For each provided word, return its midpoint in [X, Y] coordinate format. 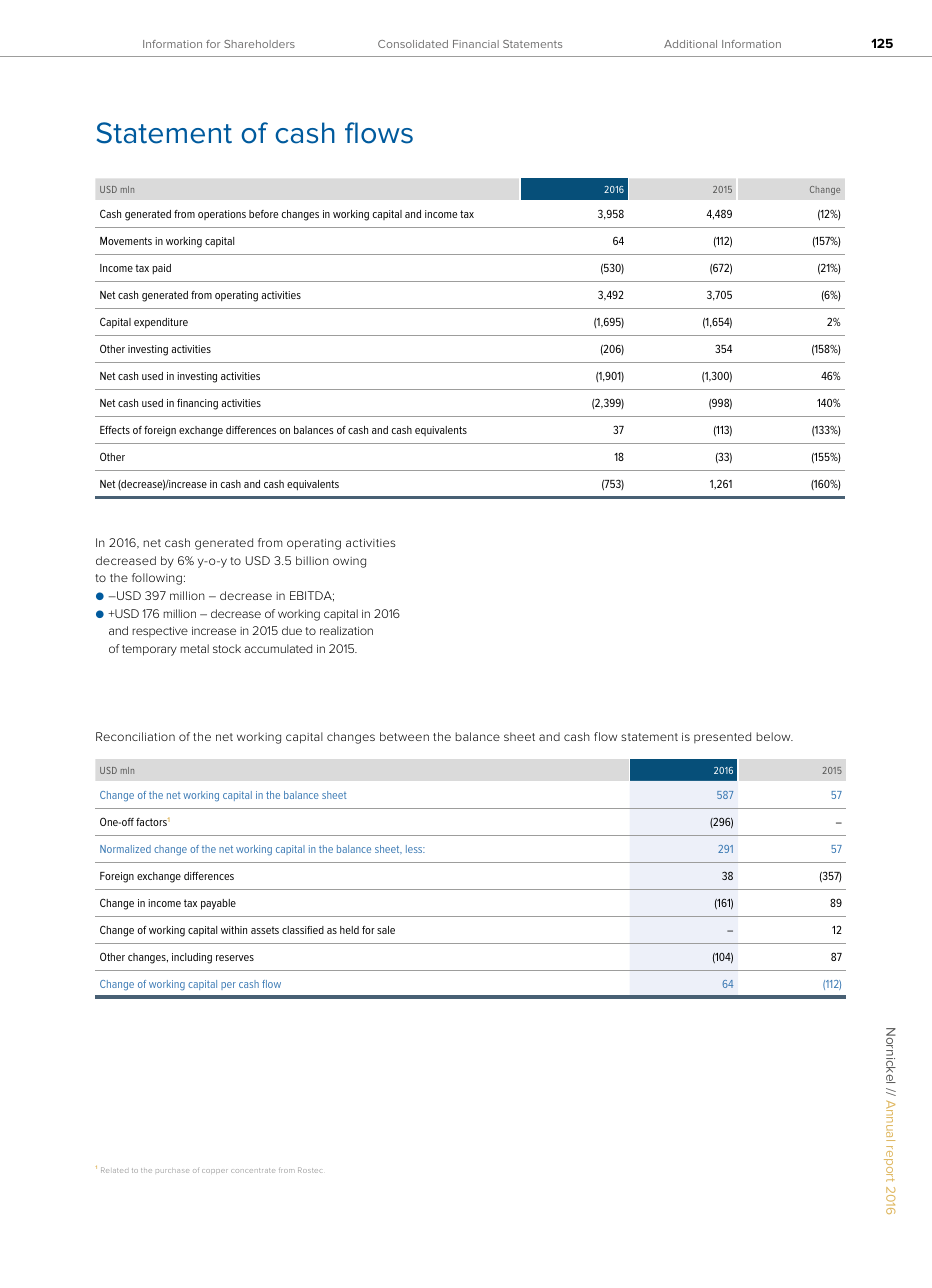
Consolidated [413, 44]
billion [312, 560]
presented [722, 737]
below [774, 736]
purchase [172, 1170]
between [404, 736]
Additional [690, 44]
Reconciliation [135, 736]
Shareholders [259, 44]
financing [197, 404]
